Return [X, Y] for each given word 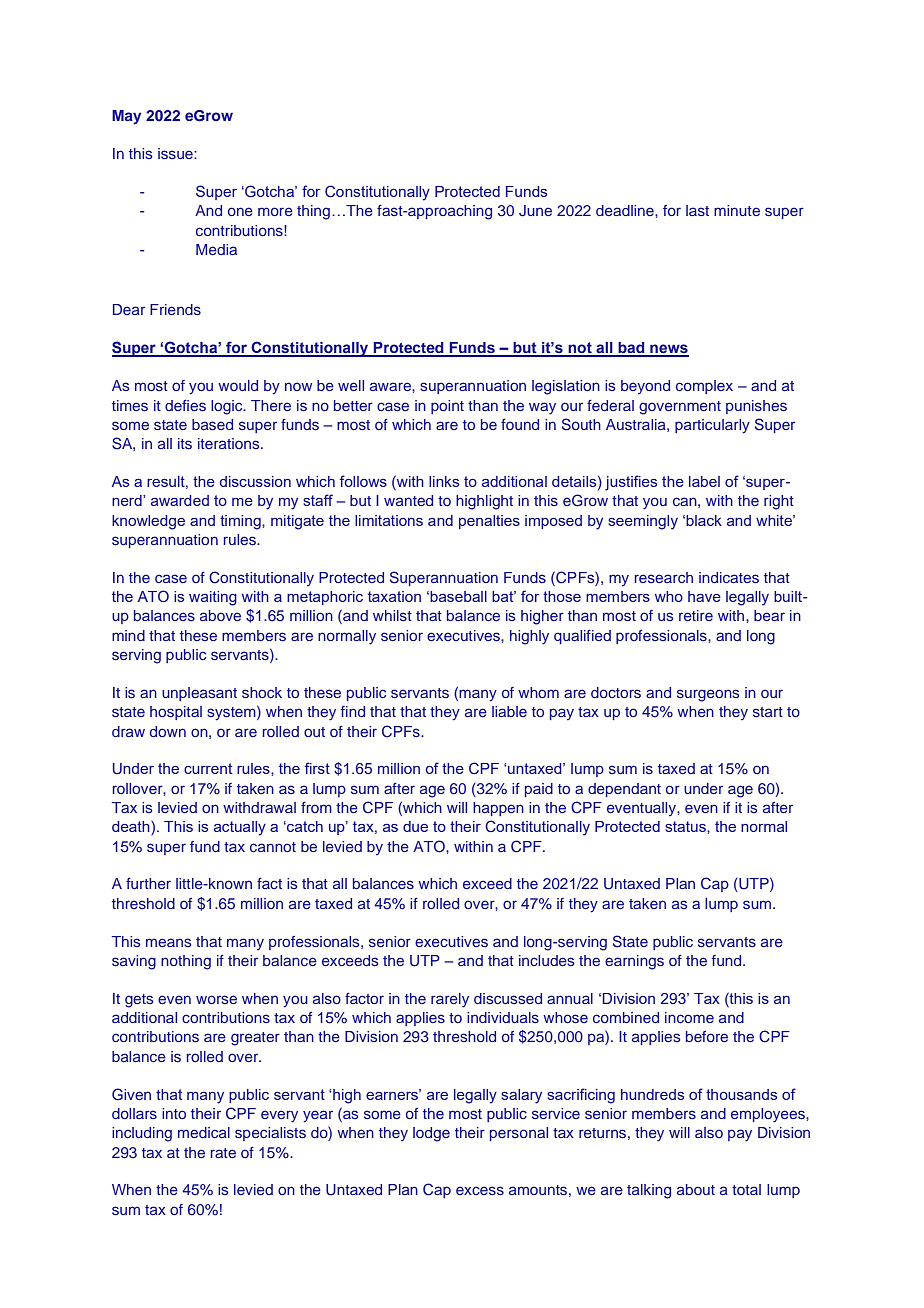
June [535, 211]
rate [223, 1153]
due [415, 826]
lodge [431, 1134]
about [696, 1189]
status [686, 826]
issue [176, 153]
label [704, 481]
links [444, 481]
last [697, 210]
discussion [255, 481]
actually [240, 828]
